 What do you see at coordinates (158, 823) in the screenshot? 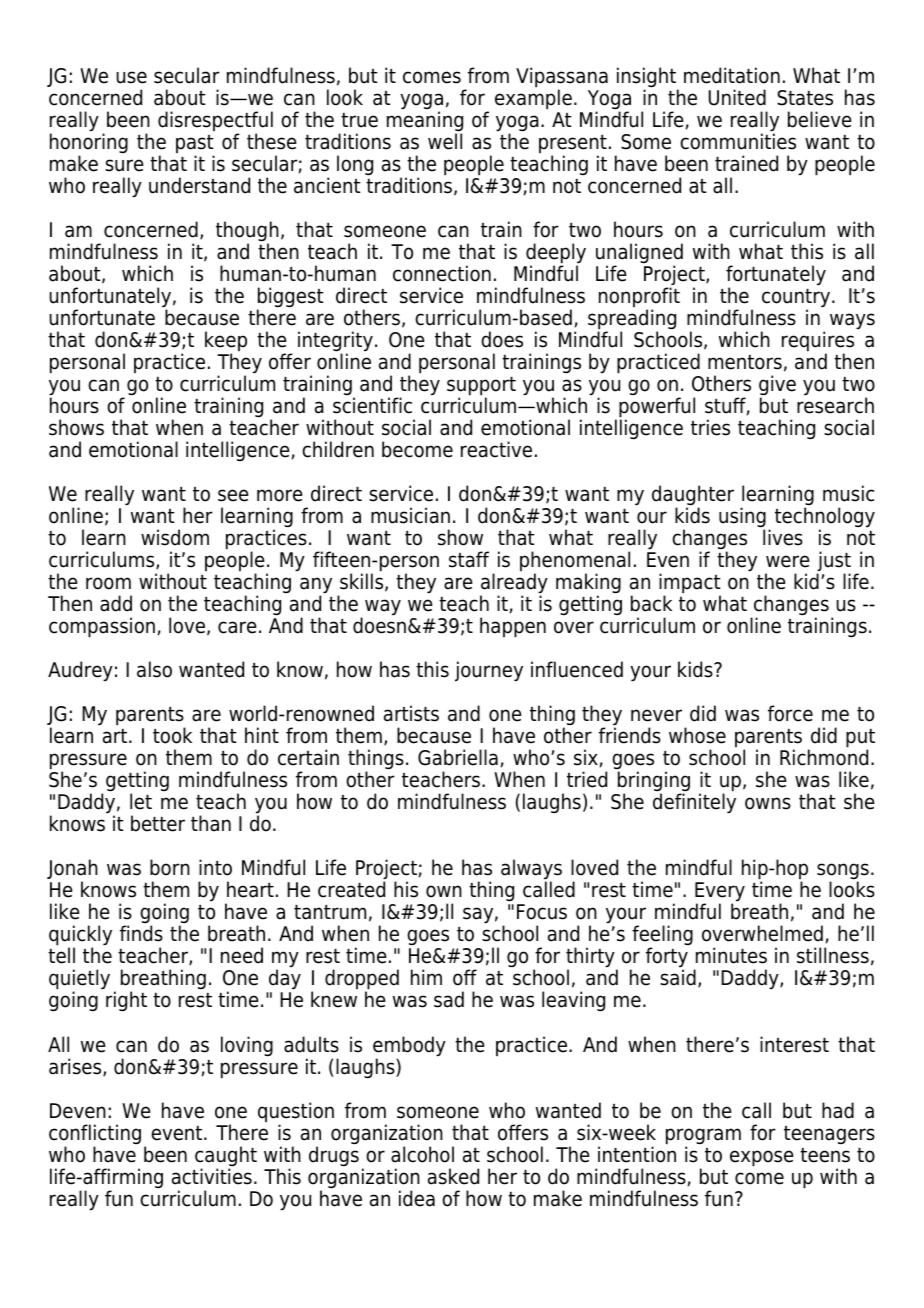
I see `better` at bounding box center [158, 823].
